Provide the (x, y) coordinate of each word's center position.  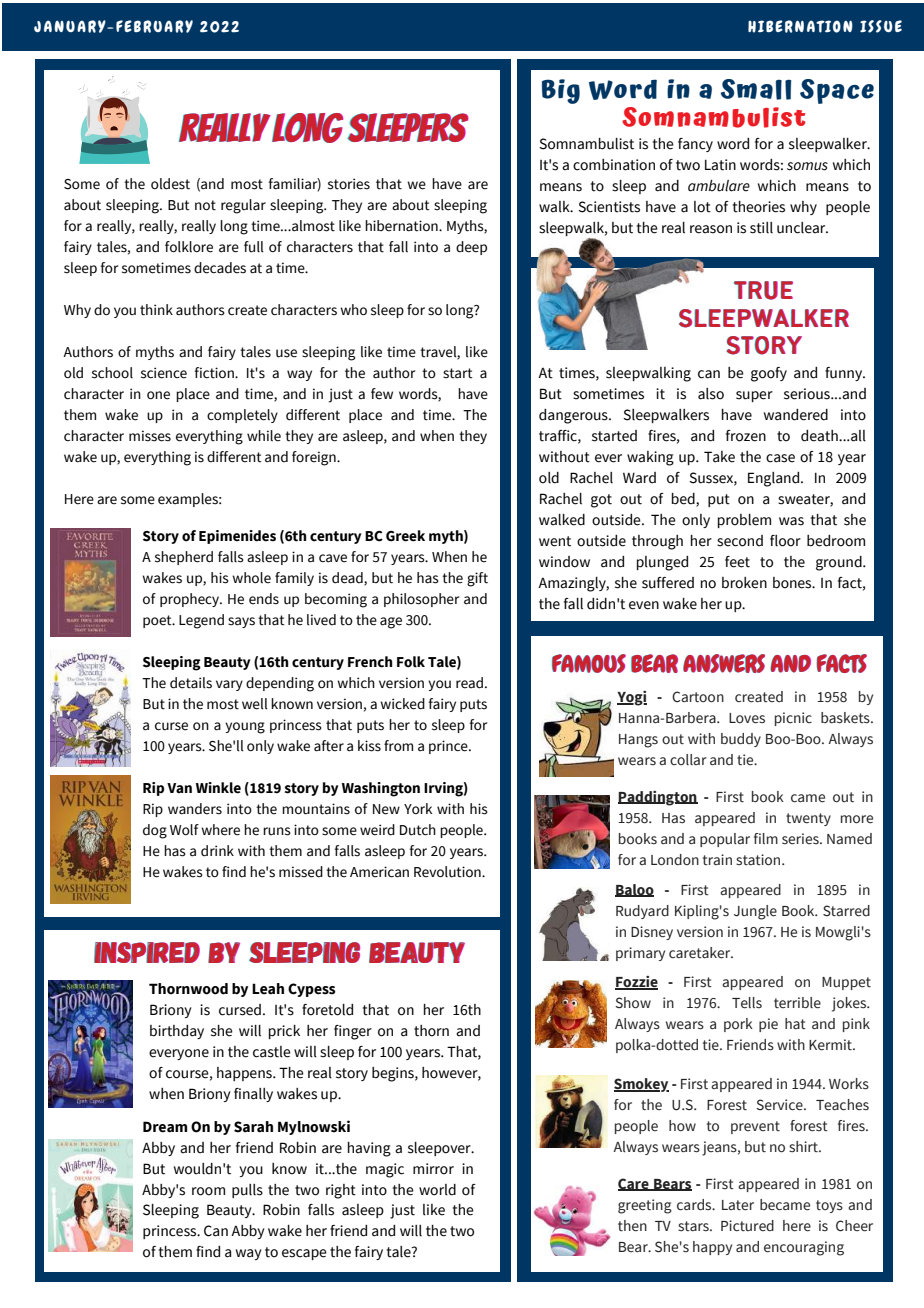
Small (756, 89)
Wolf (184, 830)
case (780, 458)
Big (561, 91)
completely (242, 416)
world (437, 1190)
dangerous (574, 416)
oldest (170, 184)
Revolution (448, 872)
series (801, 839)
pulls (247, 1191)
